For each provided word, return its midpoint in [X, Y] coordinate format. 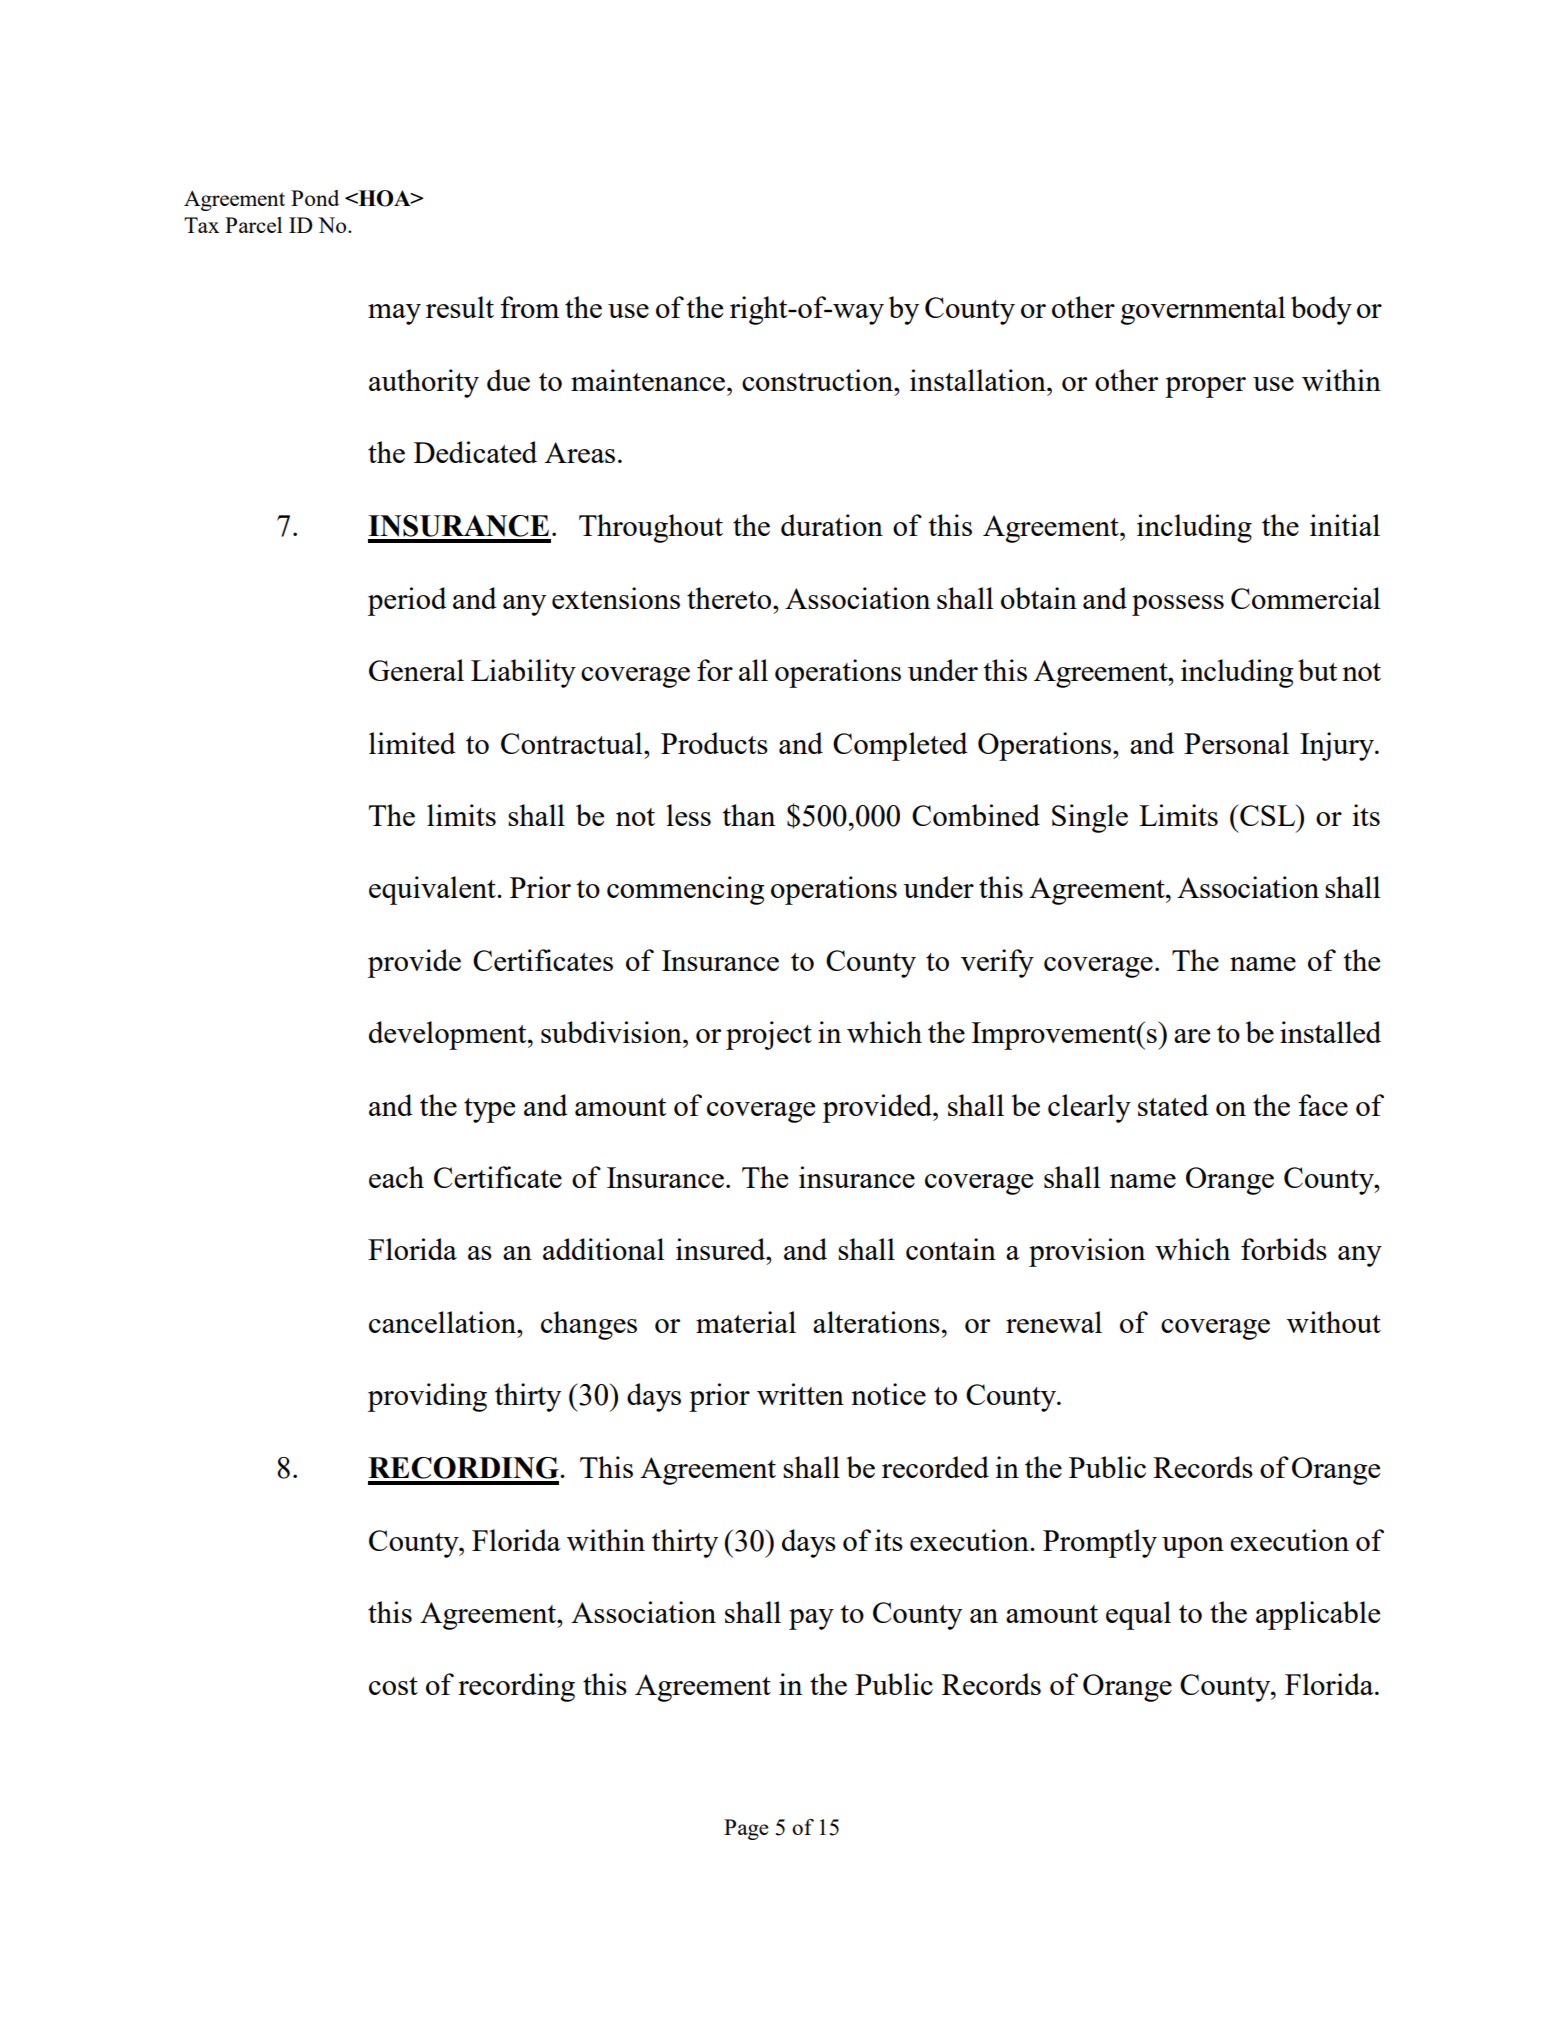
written [800, 1394]
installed [1330, 1032]
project [769, 1035]
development [449, 1035]
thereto [729, 598]
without [1334, 1322]
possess [1178, 605]
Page [746, 1829]
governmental [1203, 310]
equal [1138, 1615]
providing [427, 1397]
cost [393, 1686]
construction [819, 380]
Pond [315, 198]
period [407, 601]
